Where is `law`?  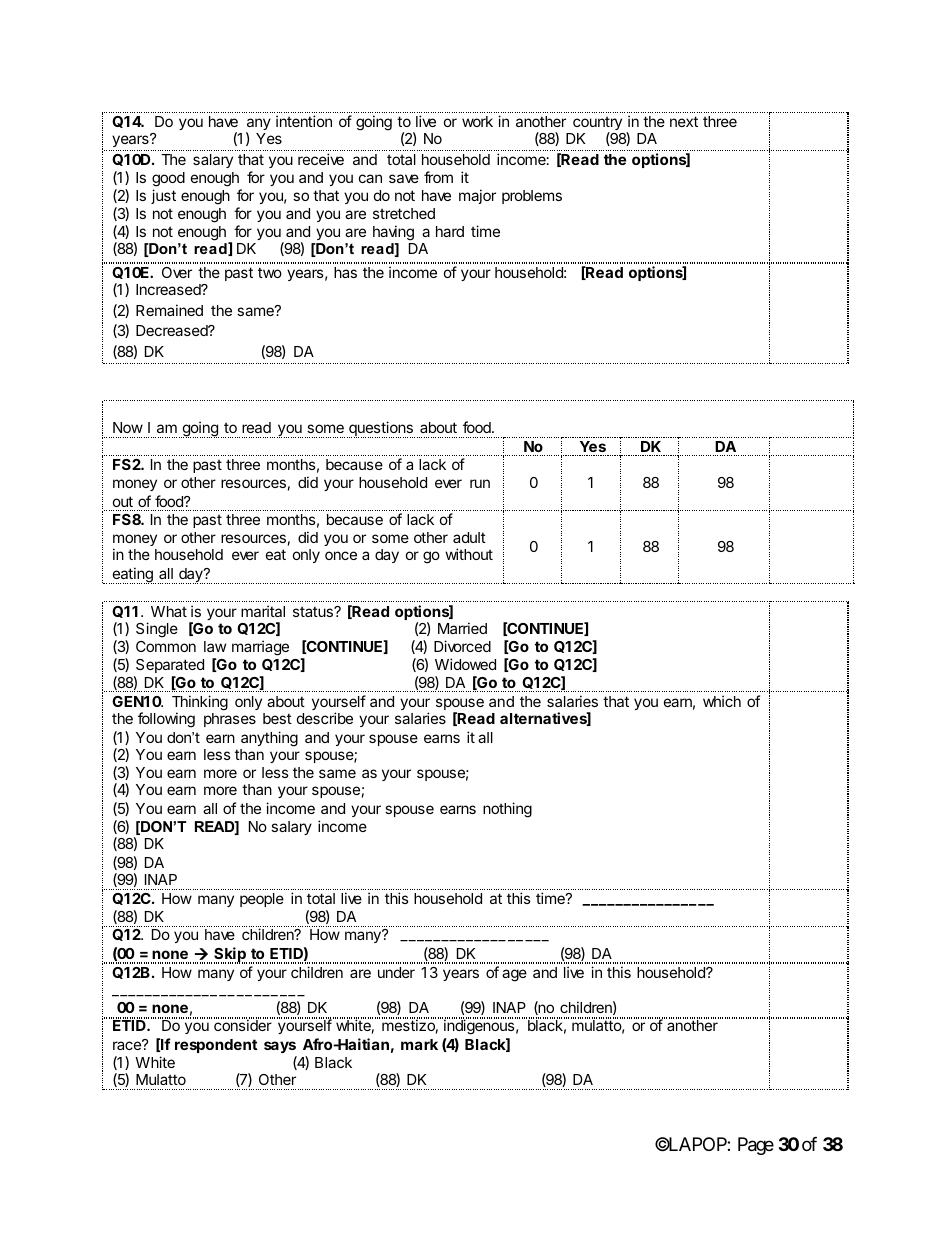
law is located at coordinates (215, 646).
